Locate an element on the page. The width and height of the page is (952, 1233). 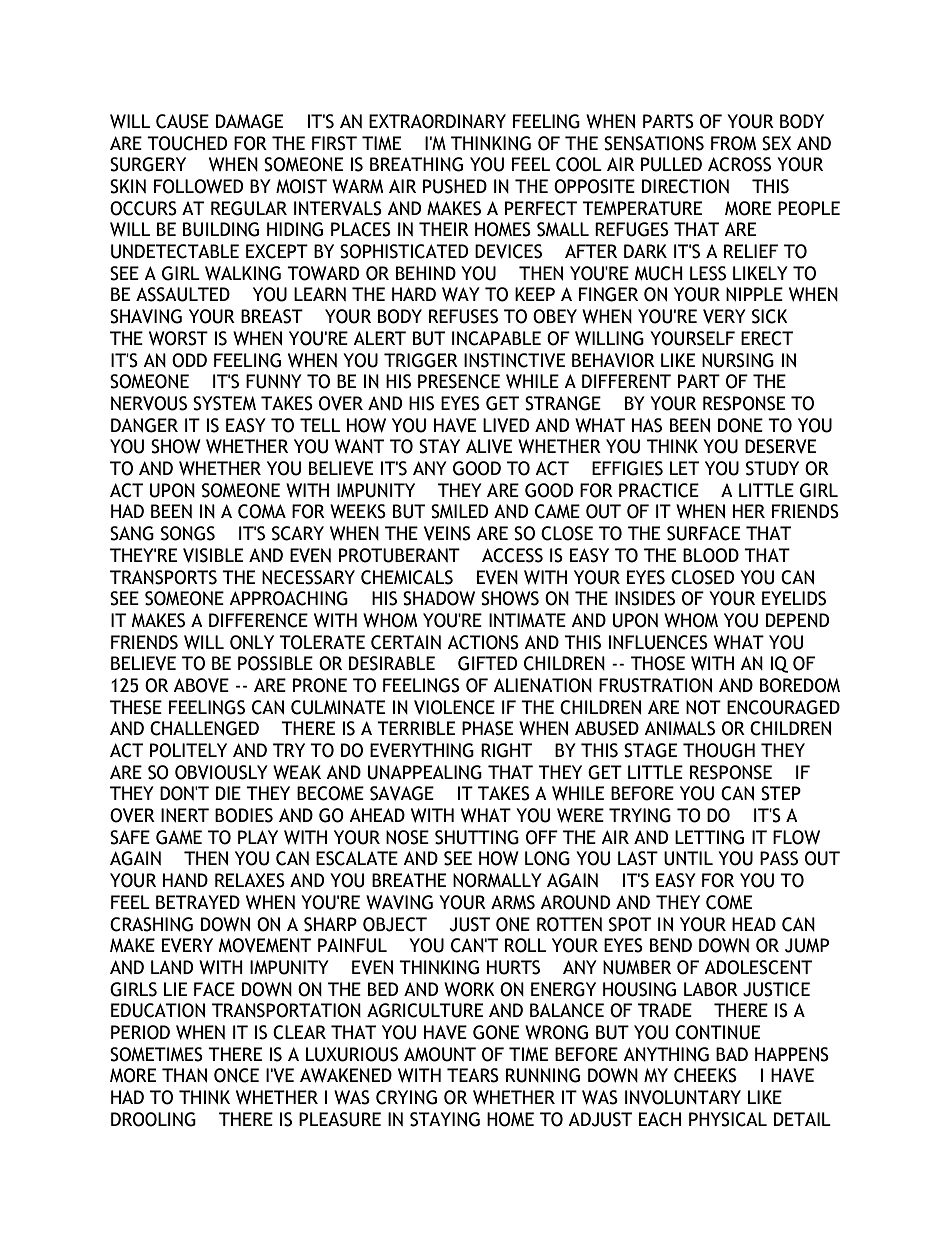
PUSHED is located at coordinates (455, 186).
